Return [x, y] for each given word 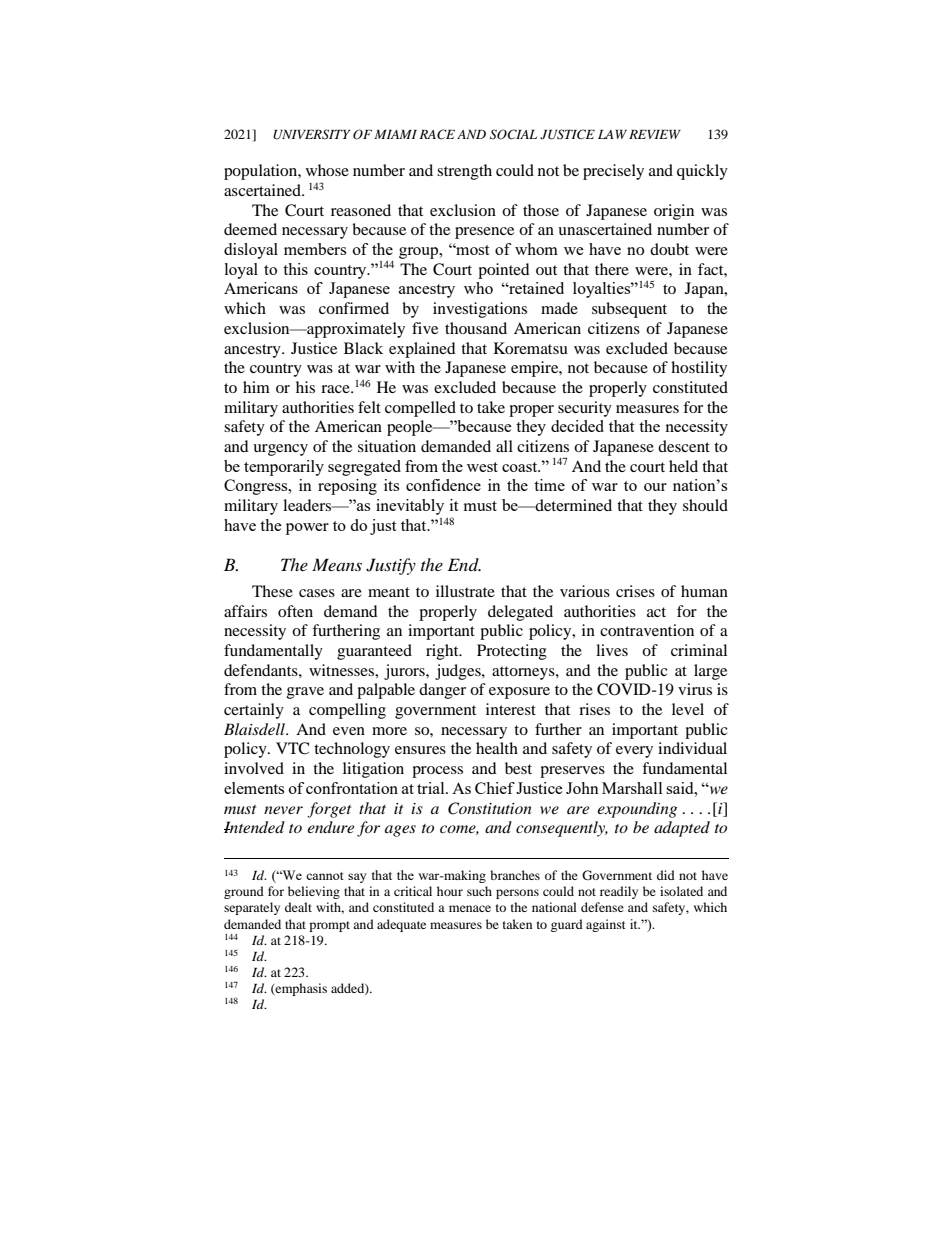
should [705, 505]
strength [464, 172]
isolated [681, 891]
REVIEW [655, 134]
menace [470, 908]
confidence [443, 485]
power [307, 529]
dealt [298, 907]
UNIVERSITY [312, 134]
